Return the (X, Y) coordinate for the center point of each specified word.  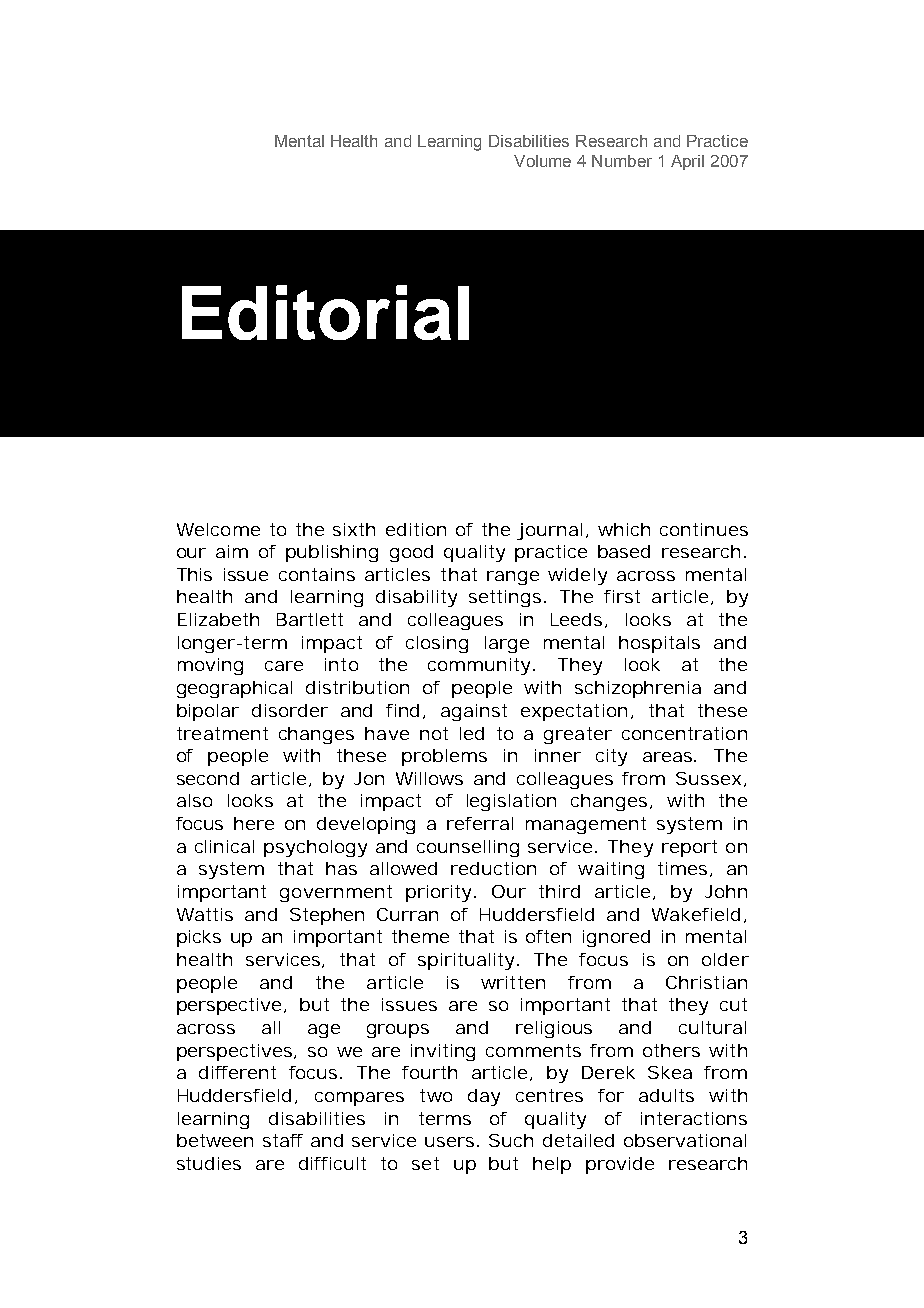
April (687, 162)
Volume (542, 161)
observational (685, 1140)
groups (398, 1031)
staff (283, 1140)
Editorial (325, 312)
